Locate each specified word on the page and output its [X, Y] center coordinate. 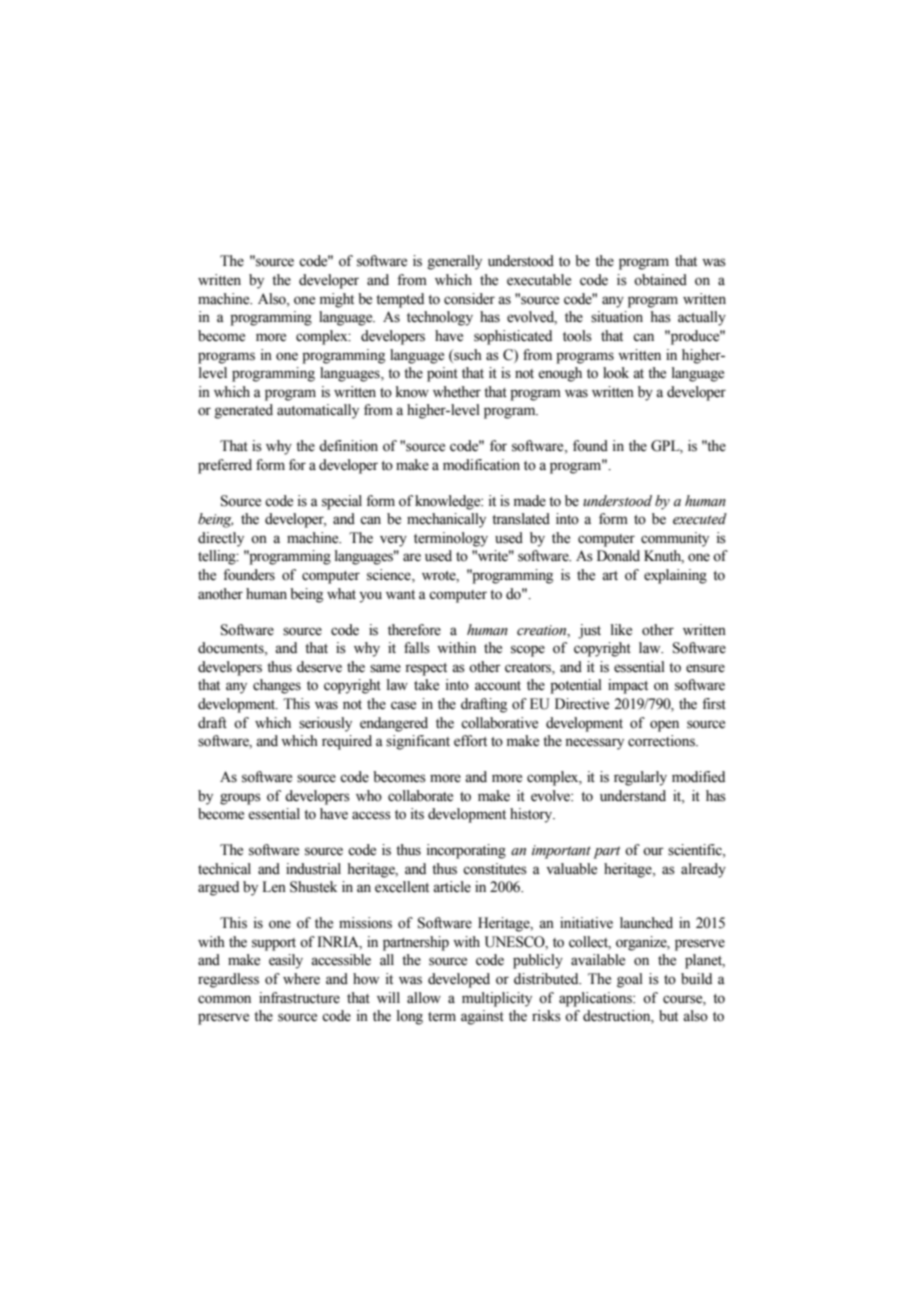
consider [469, 299]
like [621, 630]
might [337, 300]
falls [417, 648]
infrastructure [299, 998]
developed [459, 980]
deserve [319, 667]
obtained [660, 280]
